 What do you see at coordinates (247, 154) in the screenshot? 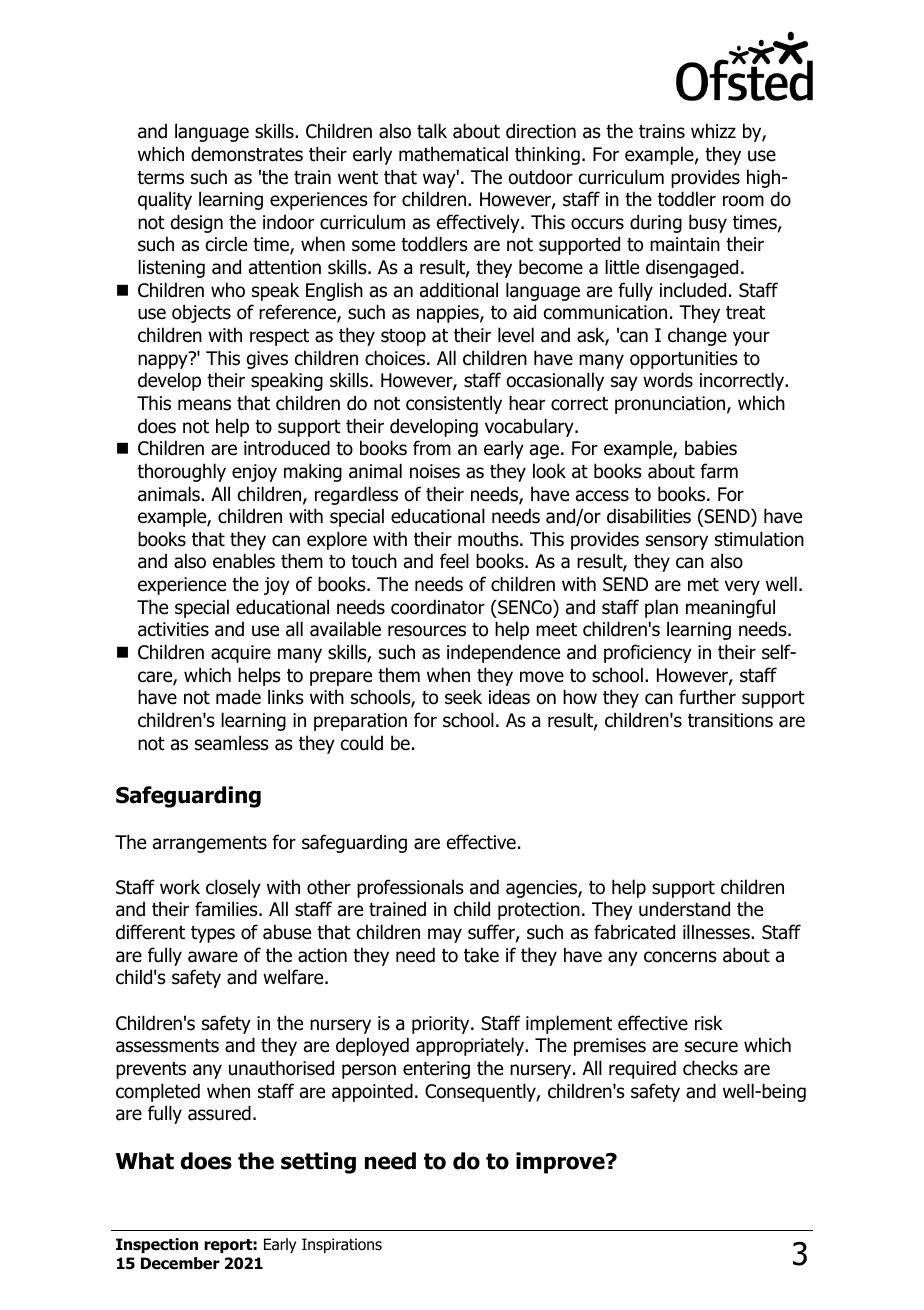
I see `demonstrates` at bounding box center [247, 154].
